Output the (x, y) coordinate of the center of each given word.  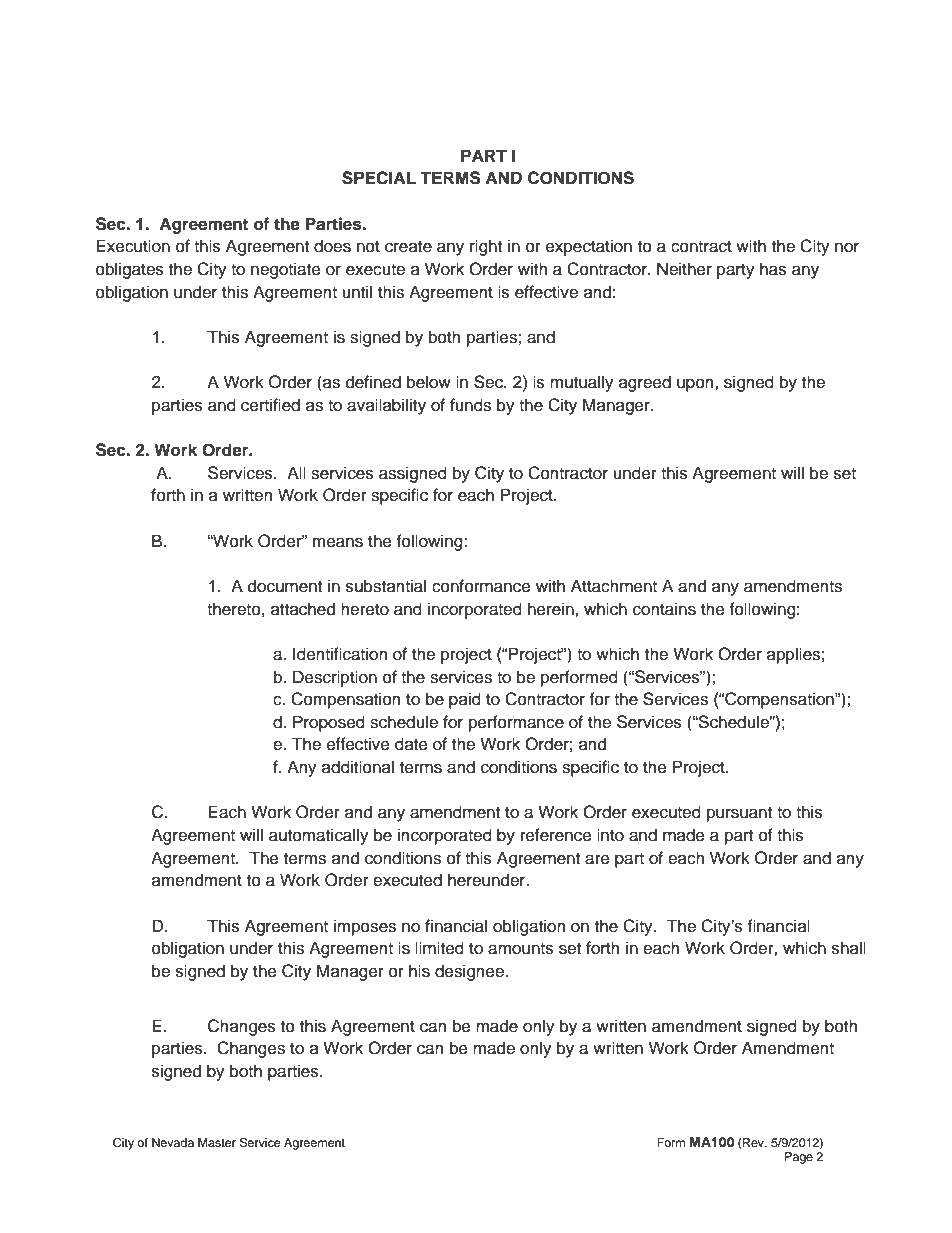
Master (217, 1142)
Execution (133, 246)
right (486, 247)
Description (335, 678)
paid (465, 700)
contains (664, 609)
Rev (754, 1142)
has (773, 269)
